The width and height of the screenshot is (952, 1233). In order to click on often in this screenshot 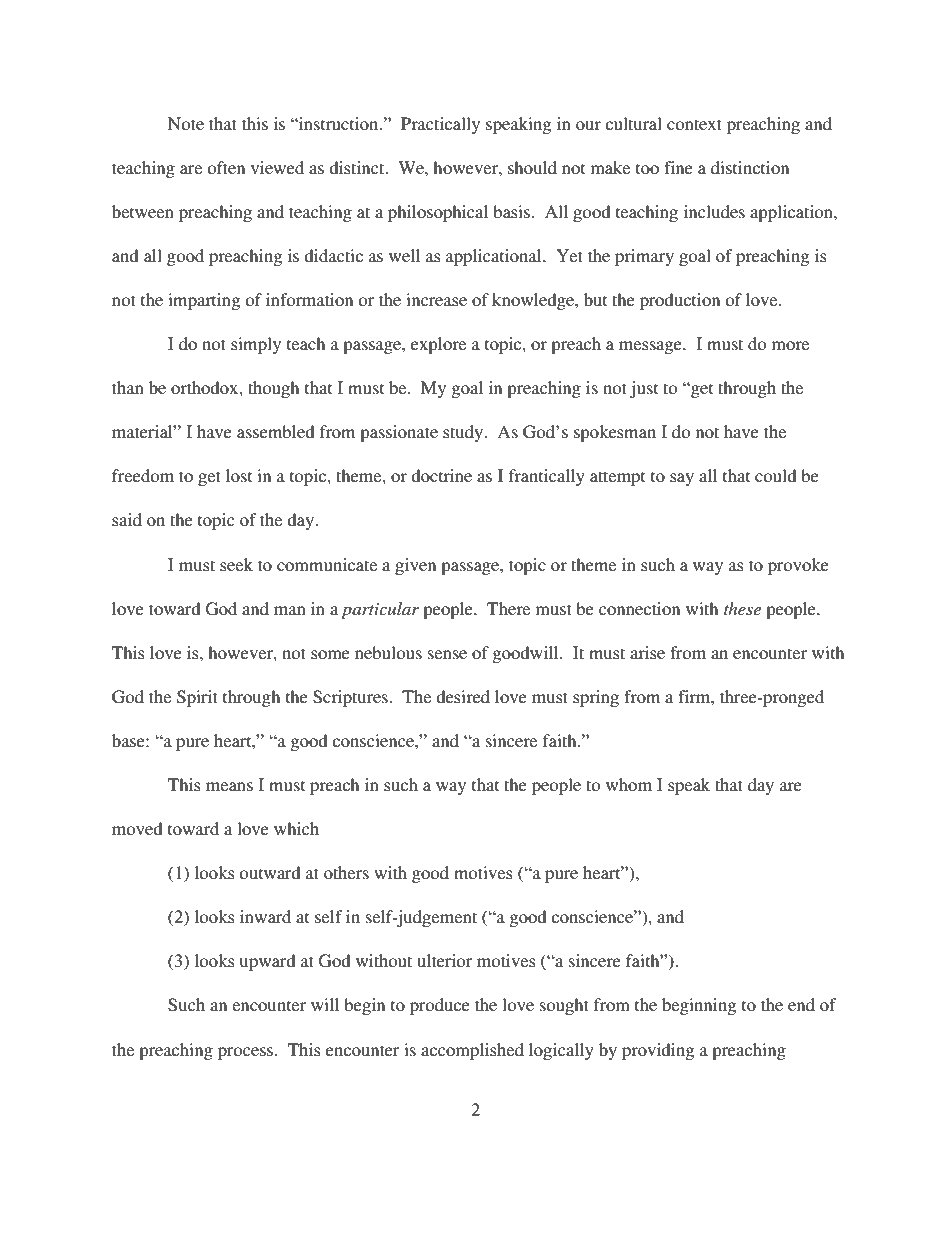, I will do `click(226, 167)`.
